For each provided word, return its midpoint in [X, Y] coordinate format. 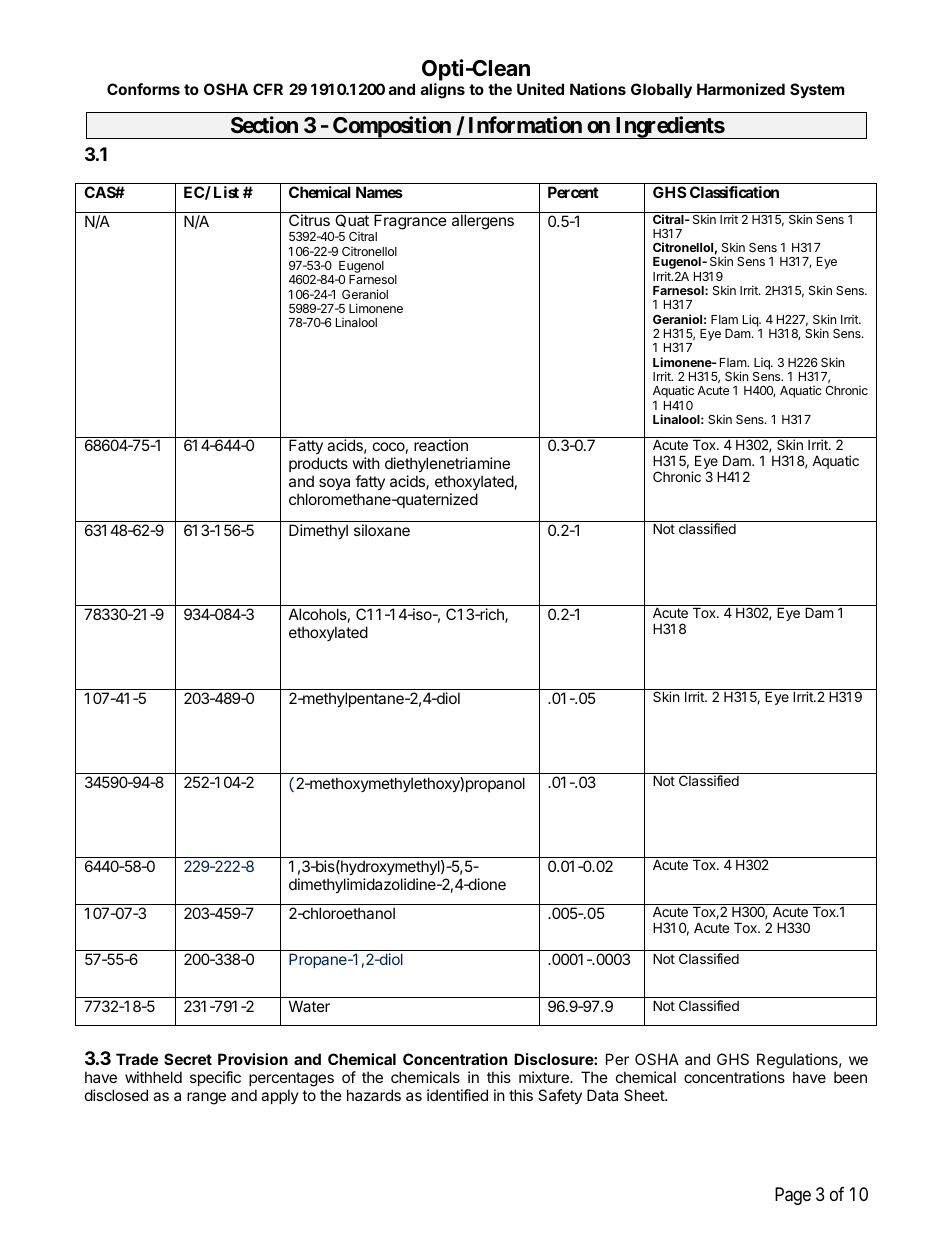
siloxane [382, 530]
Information [525, 124]
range [206, 1098]
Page [793, 1196]
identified [457, 1095]
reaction [441, 445]
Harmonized [741, 89]
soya [334, 484]
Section [264, 124]
